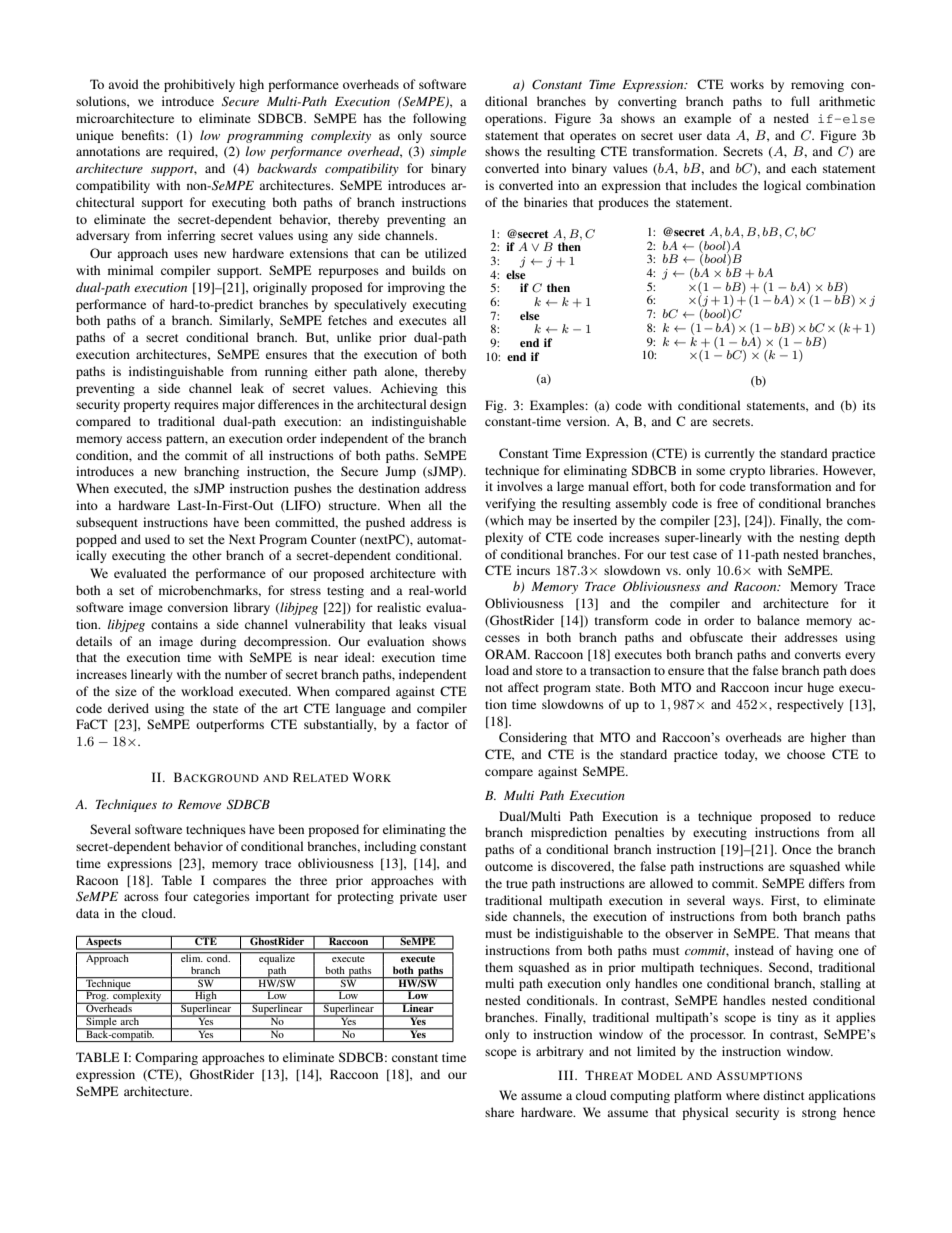  I want to click on share, so click(499, 1112).
